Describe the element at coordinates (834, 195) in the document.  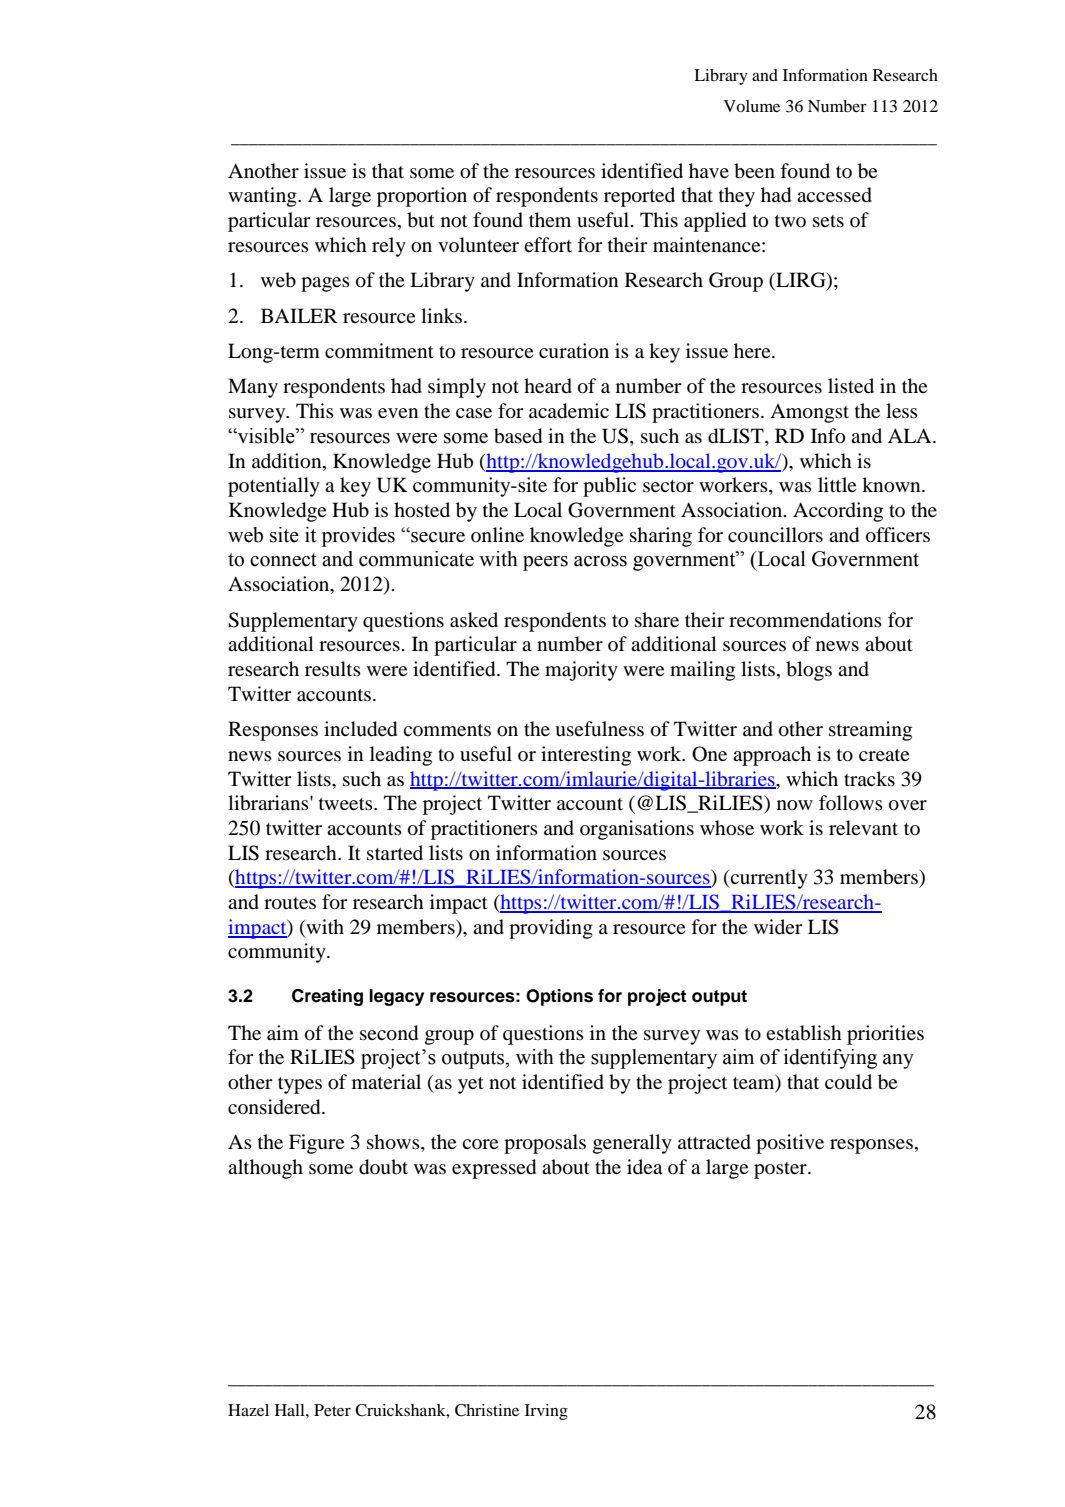
I see `accessed` at that location.
